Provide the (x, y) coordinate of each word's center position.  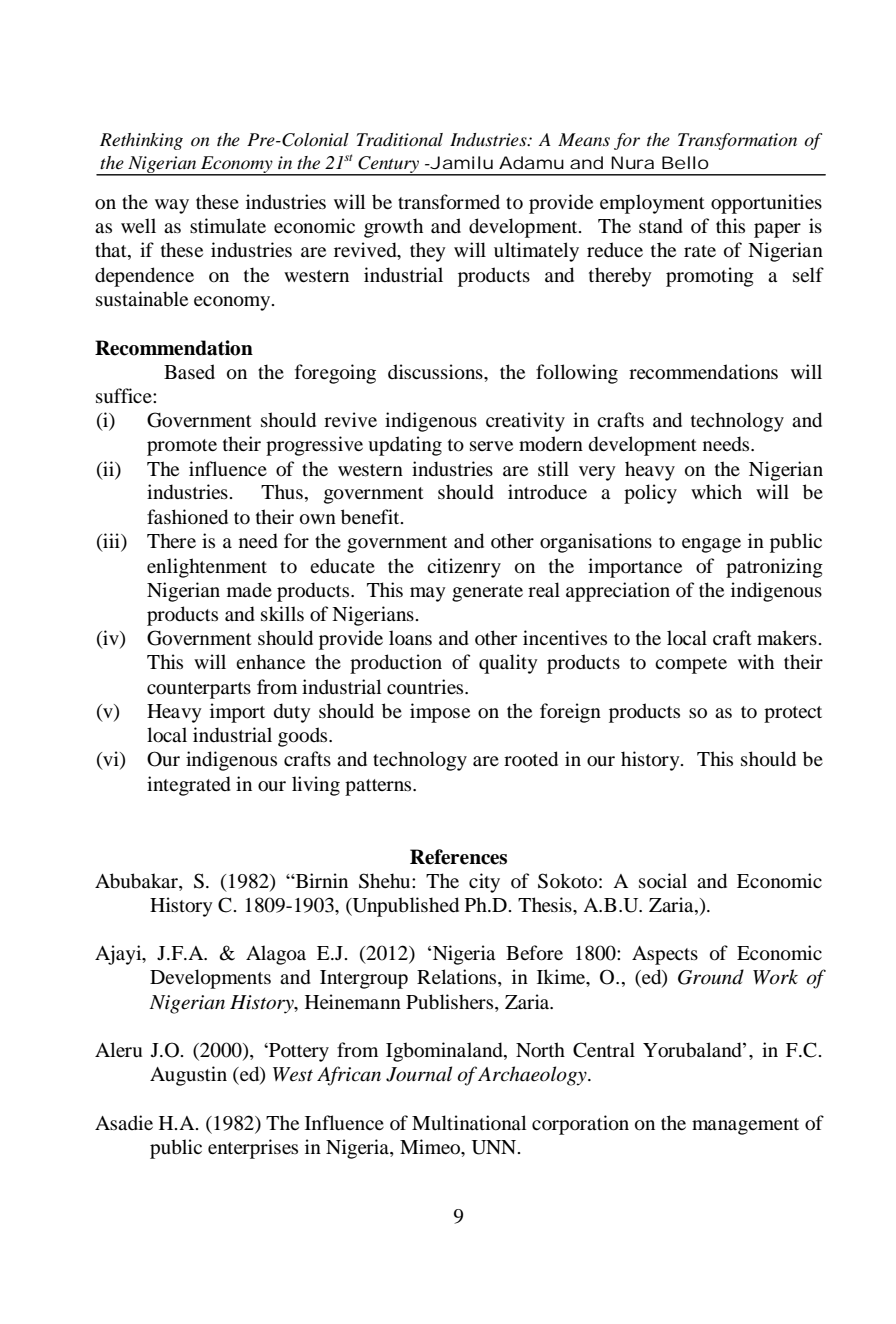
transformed (449, 202)
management (745, 1126)
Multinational (469, 1123)
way (172, 206)
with (756, 661)
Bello (685, 162)
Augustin (188, 1076)
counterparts (199, 690)
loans (410, 638)
